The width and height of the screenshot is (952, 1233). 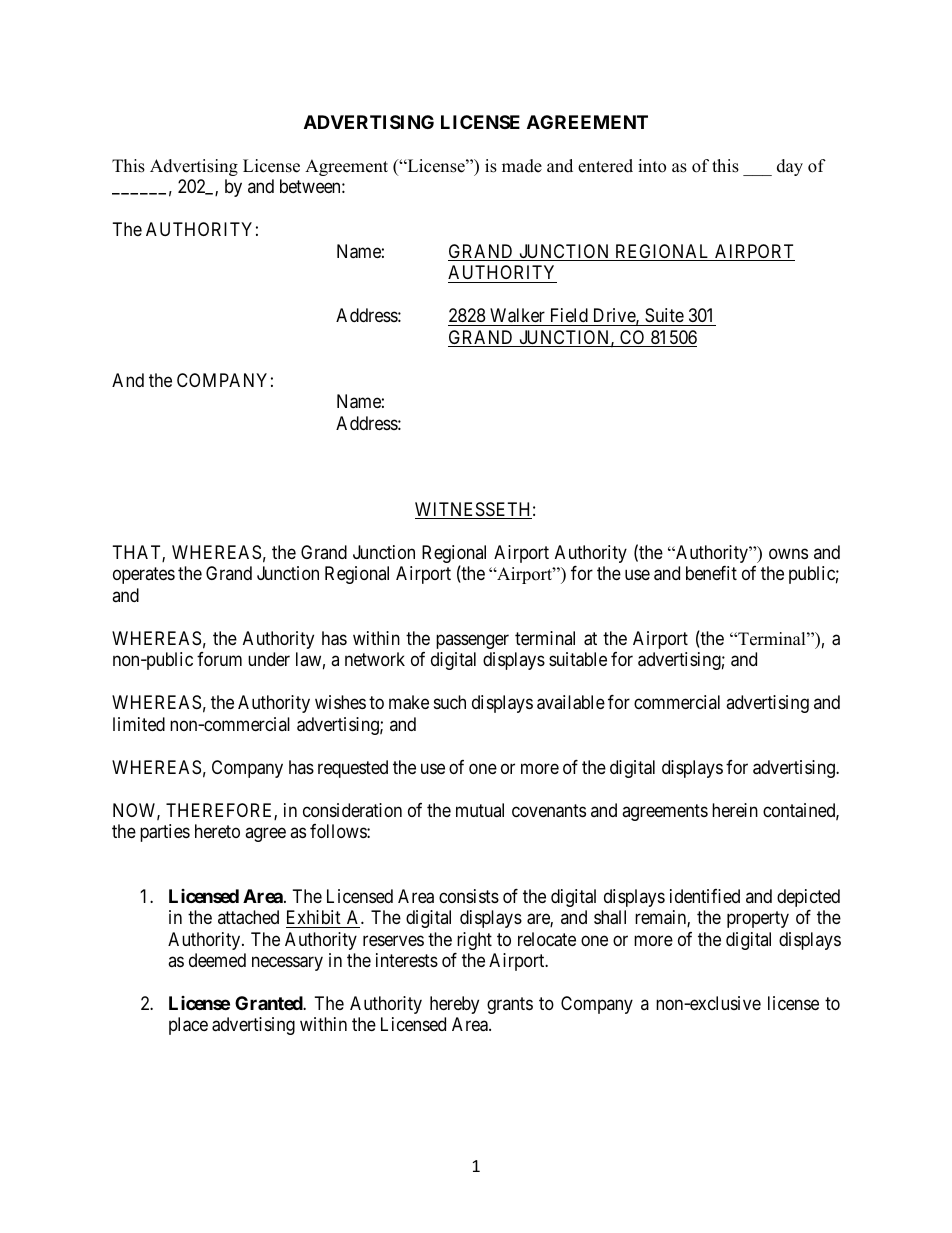 I want to click on Granted, so click(x=269, y=1003).
